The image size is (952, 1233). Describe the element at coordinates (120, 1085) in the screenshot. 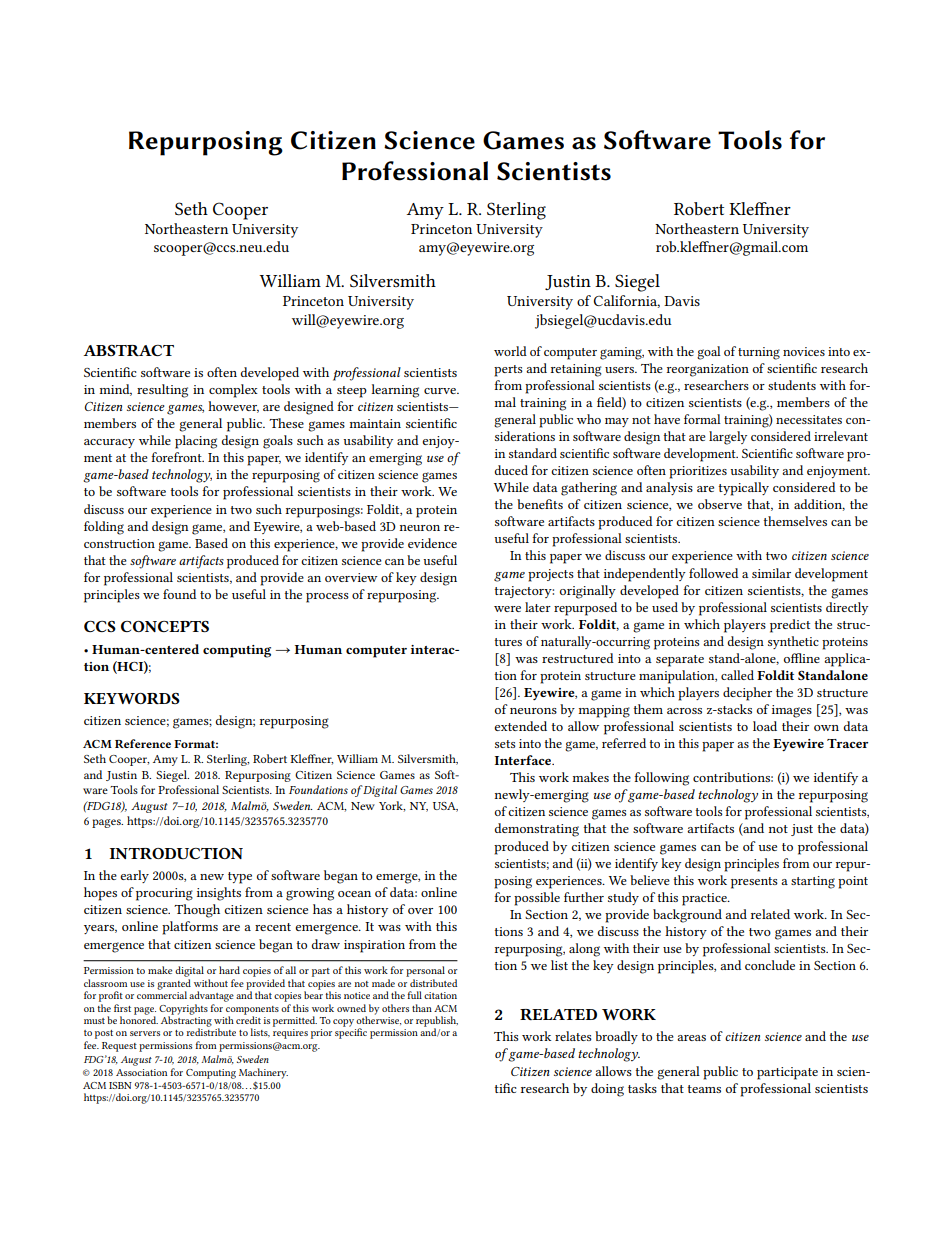

I see `ISBN` at that location.
